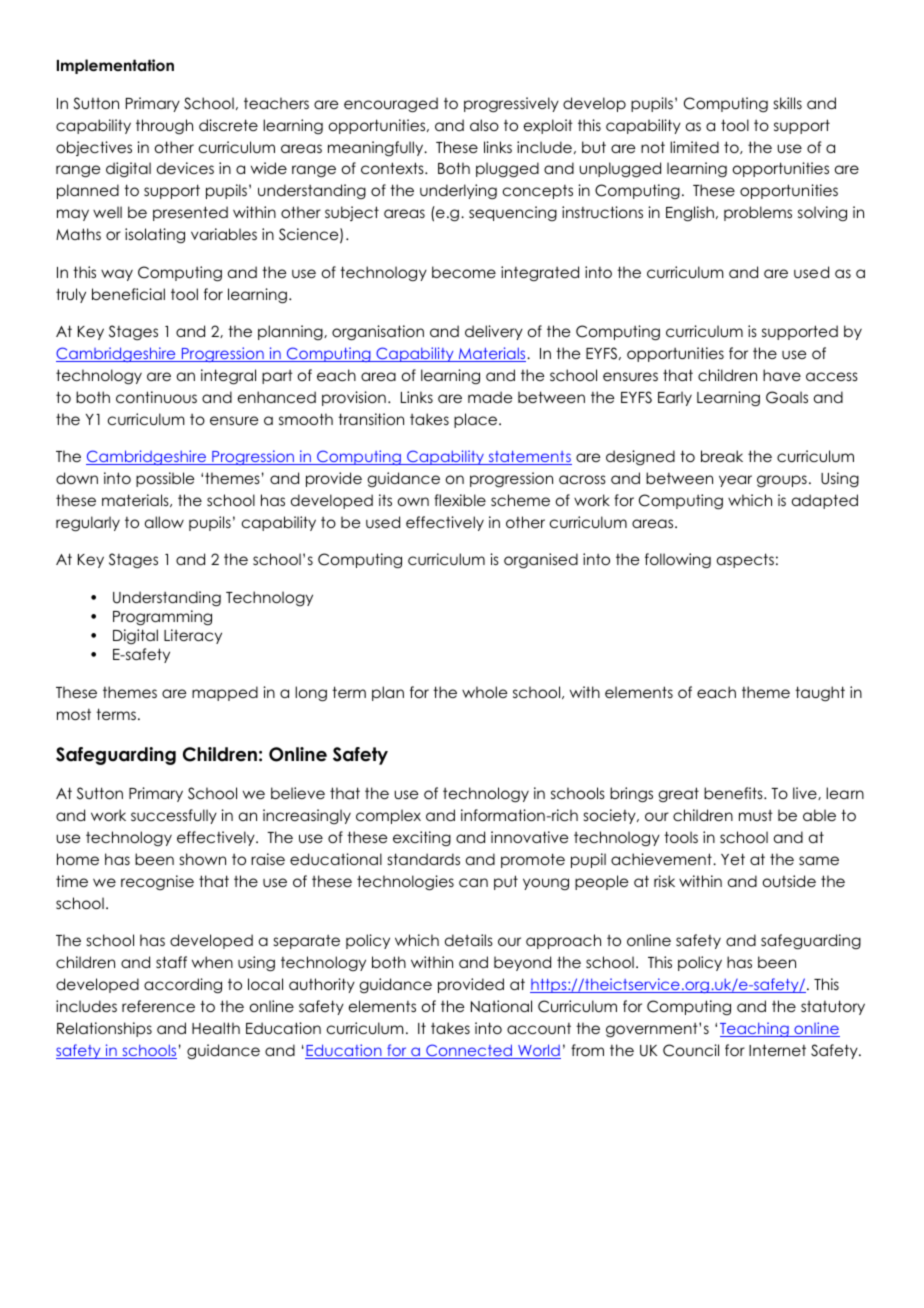 Image resolution: width=924 pixels, height=1308 pixels. What do you see at coordinates (164, 522) in the page?
I see `allow` at bounding box center [164, 522].
